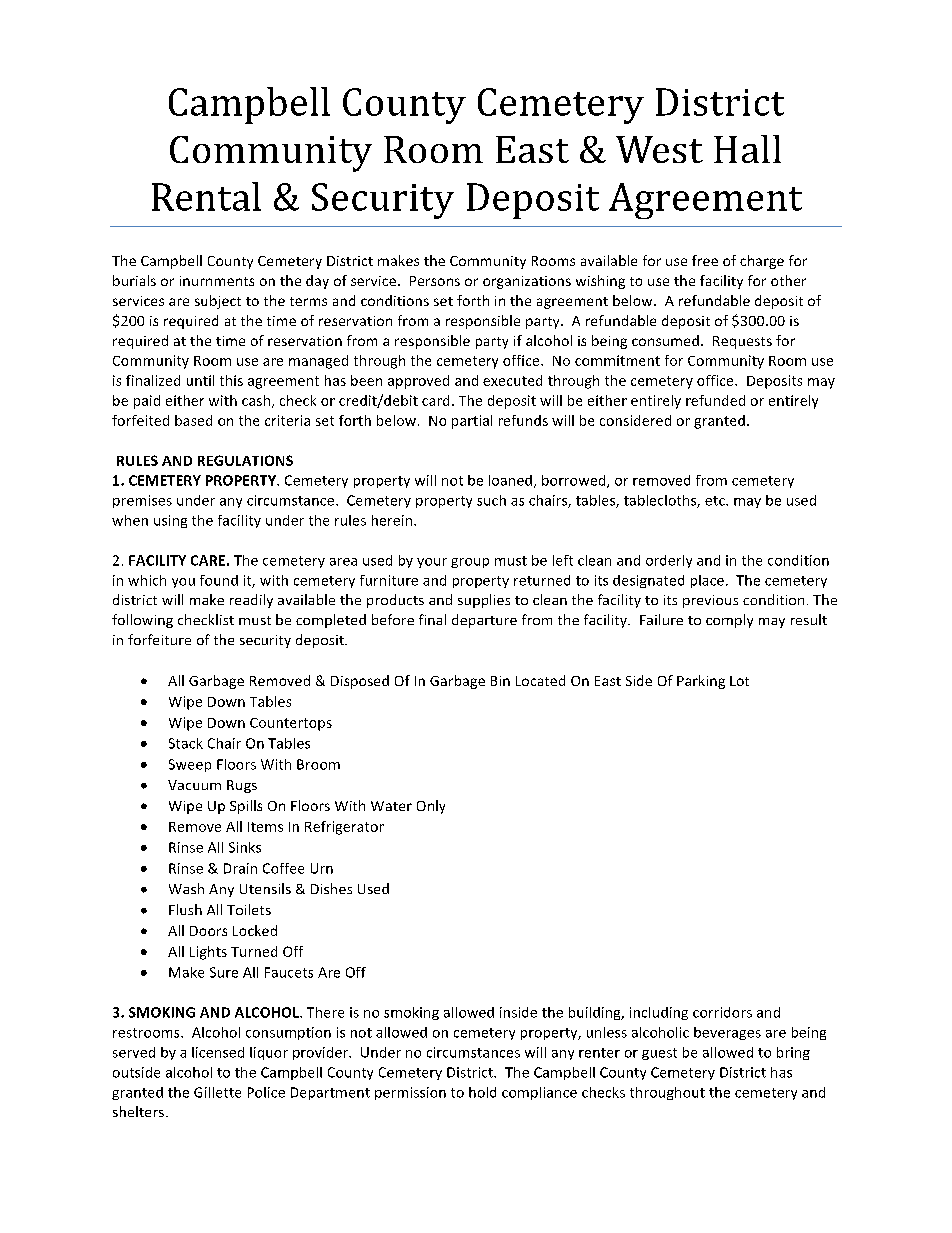 The width and height of the page is (952, 1233). I want to click on group, so click(470, 563).
